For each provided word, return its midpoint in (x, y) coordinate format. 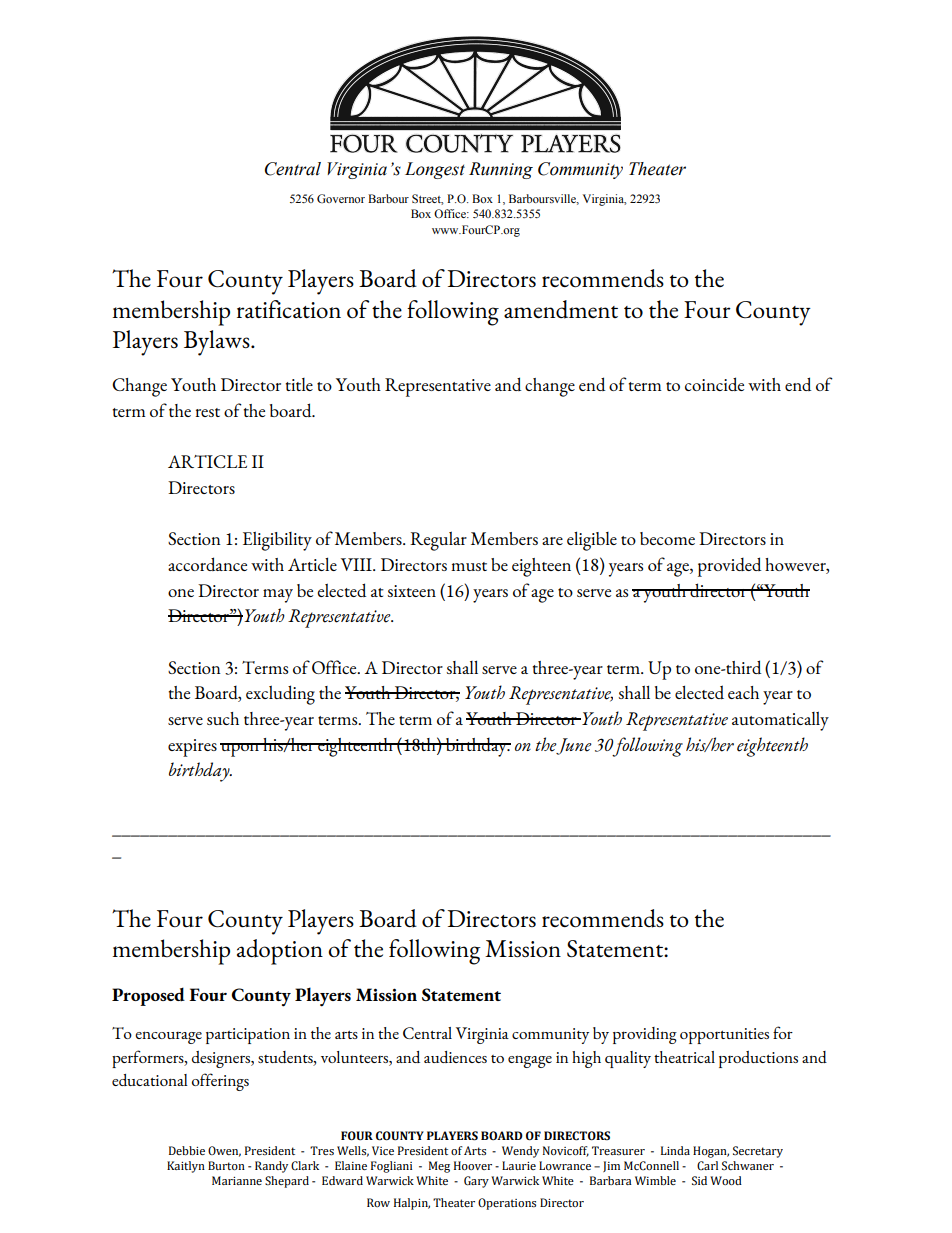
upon (241, 750)
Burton (226, 1165)
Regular (438, 541)
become (667, 538)
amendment (561, 309)
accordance (207, 564)
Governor (341, 198)
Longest (435, 170)
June (574, 746)
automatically (780, 721)
